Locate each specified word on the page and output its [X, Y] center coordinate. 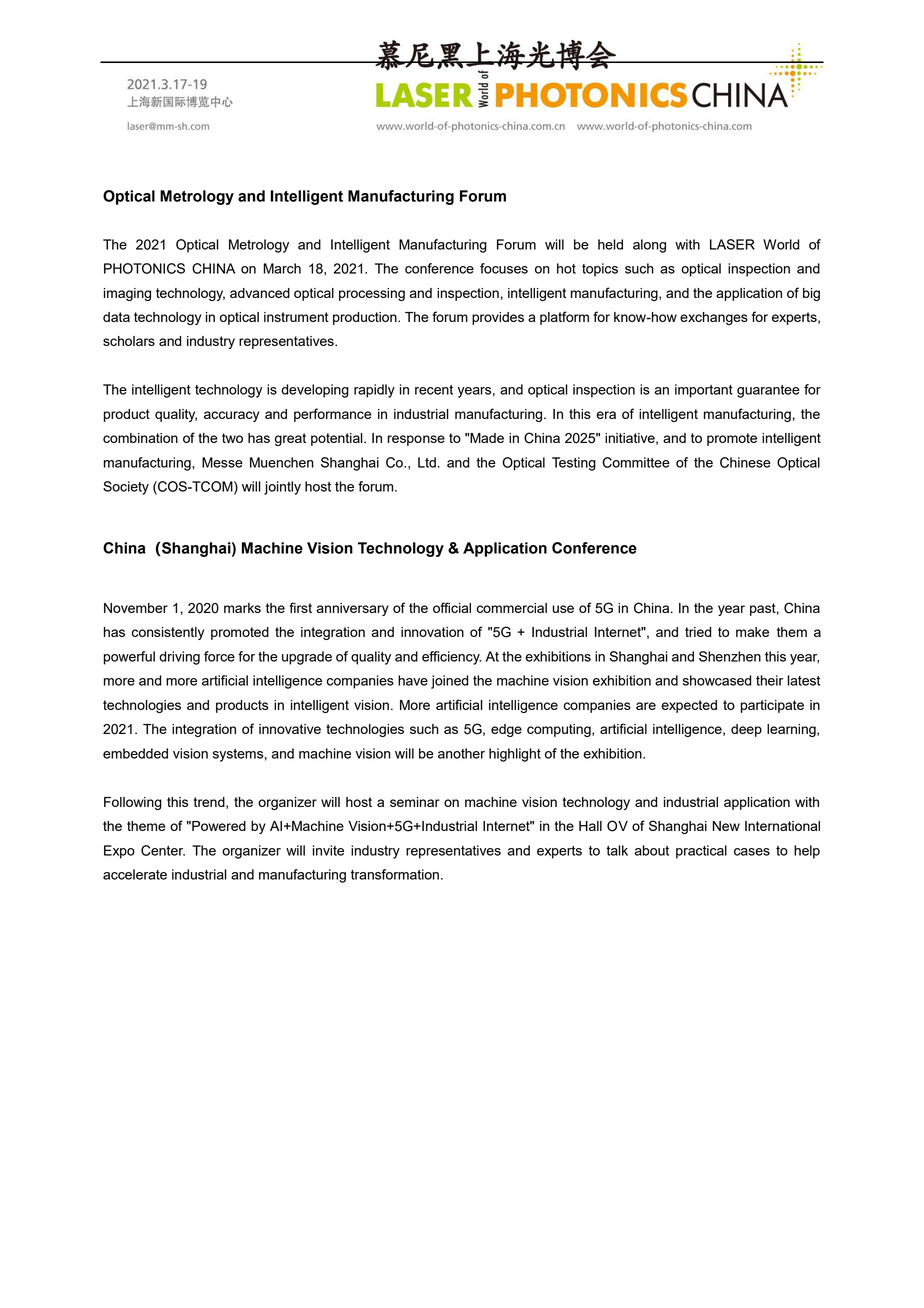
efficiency [451, 658]
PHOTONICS [144, 268]
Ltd [427, 462]
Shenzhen [730, 656]
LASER [732, 244]
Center [163, 850]
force [219, 656]
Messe [222, 462]
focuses [504, 268]
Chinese [745, 462]
